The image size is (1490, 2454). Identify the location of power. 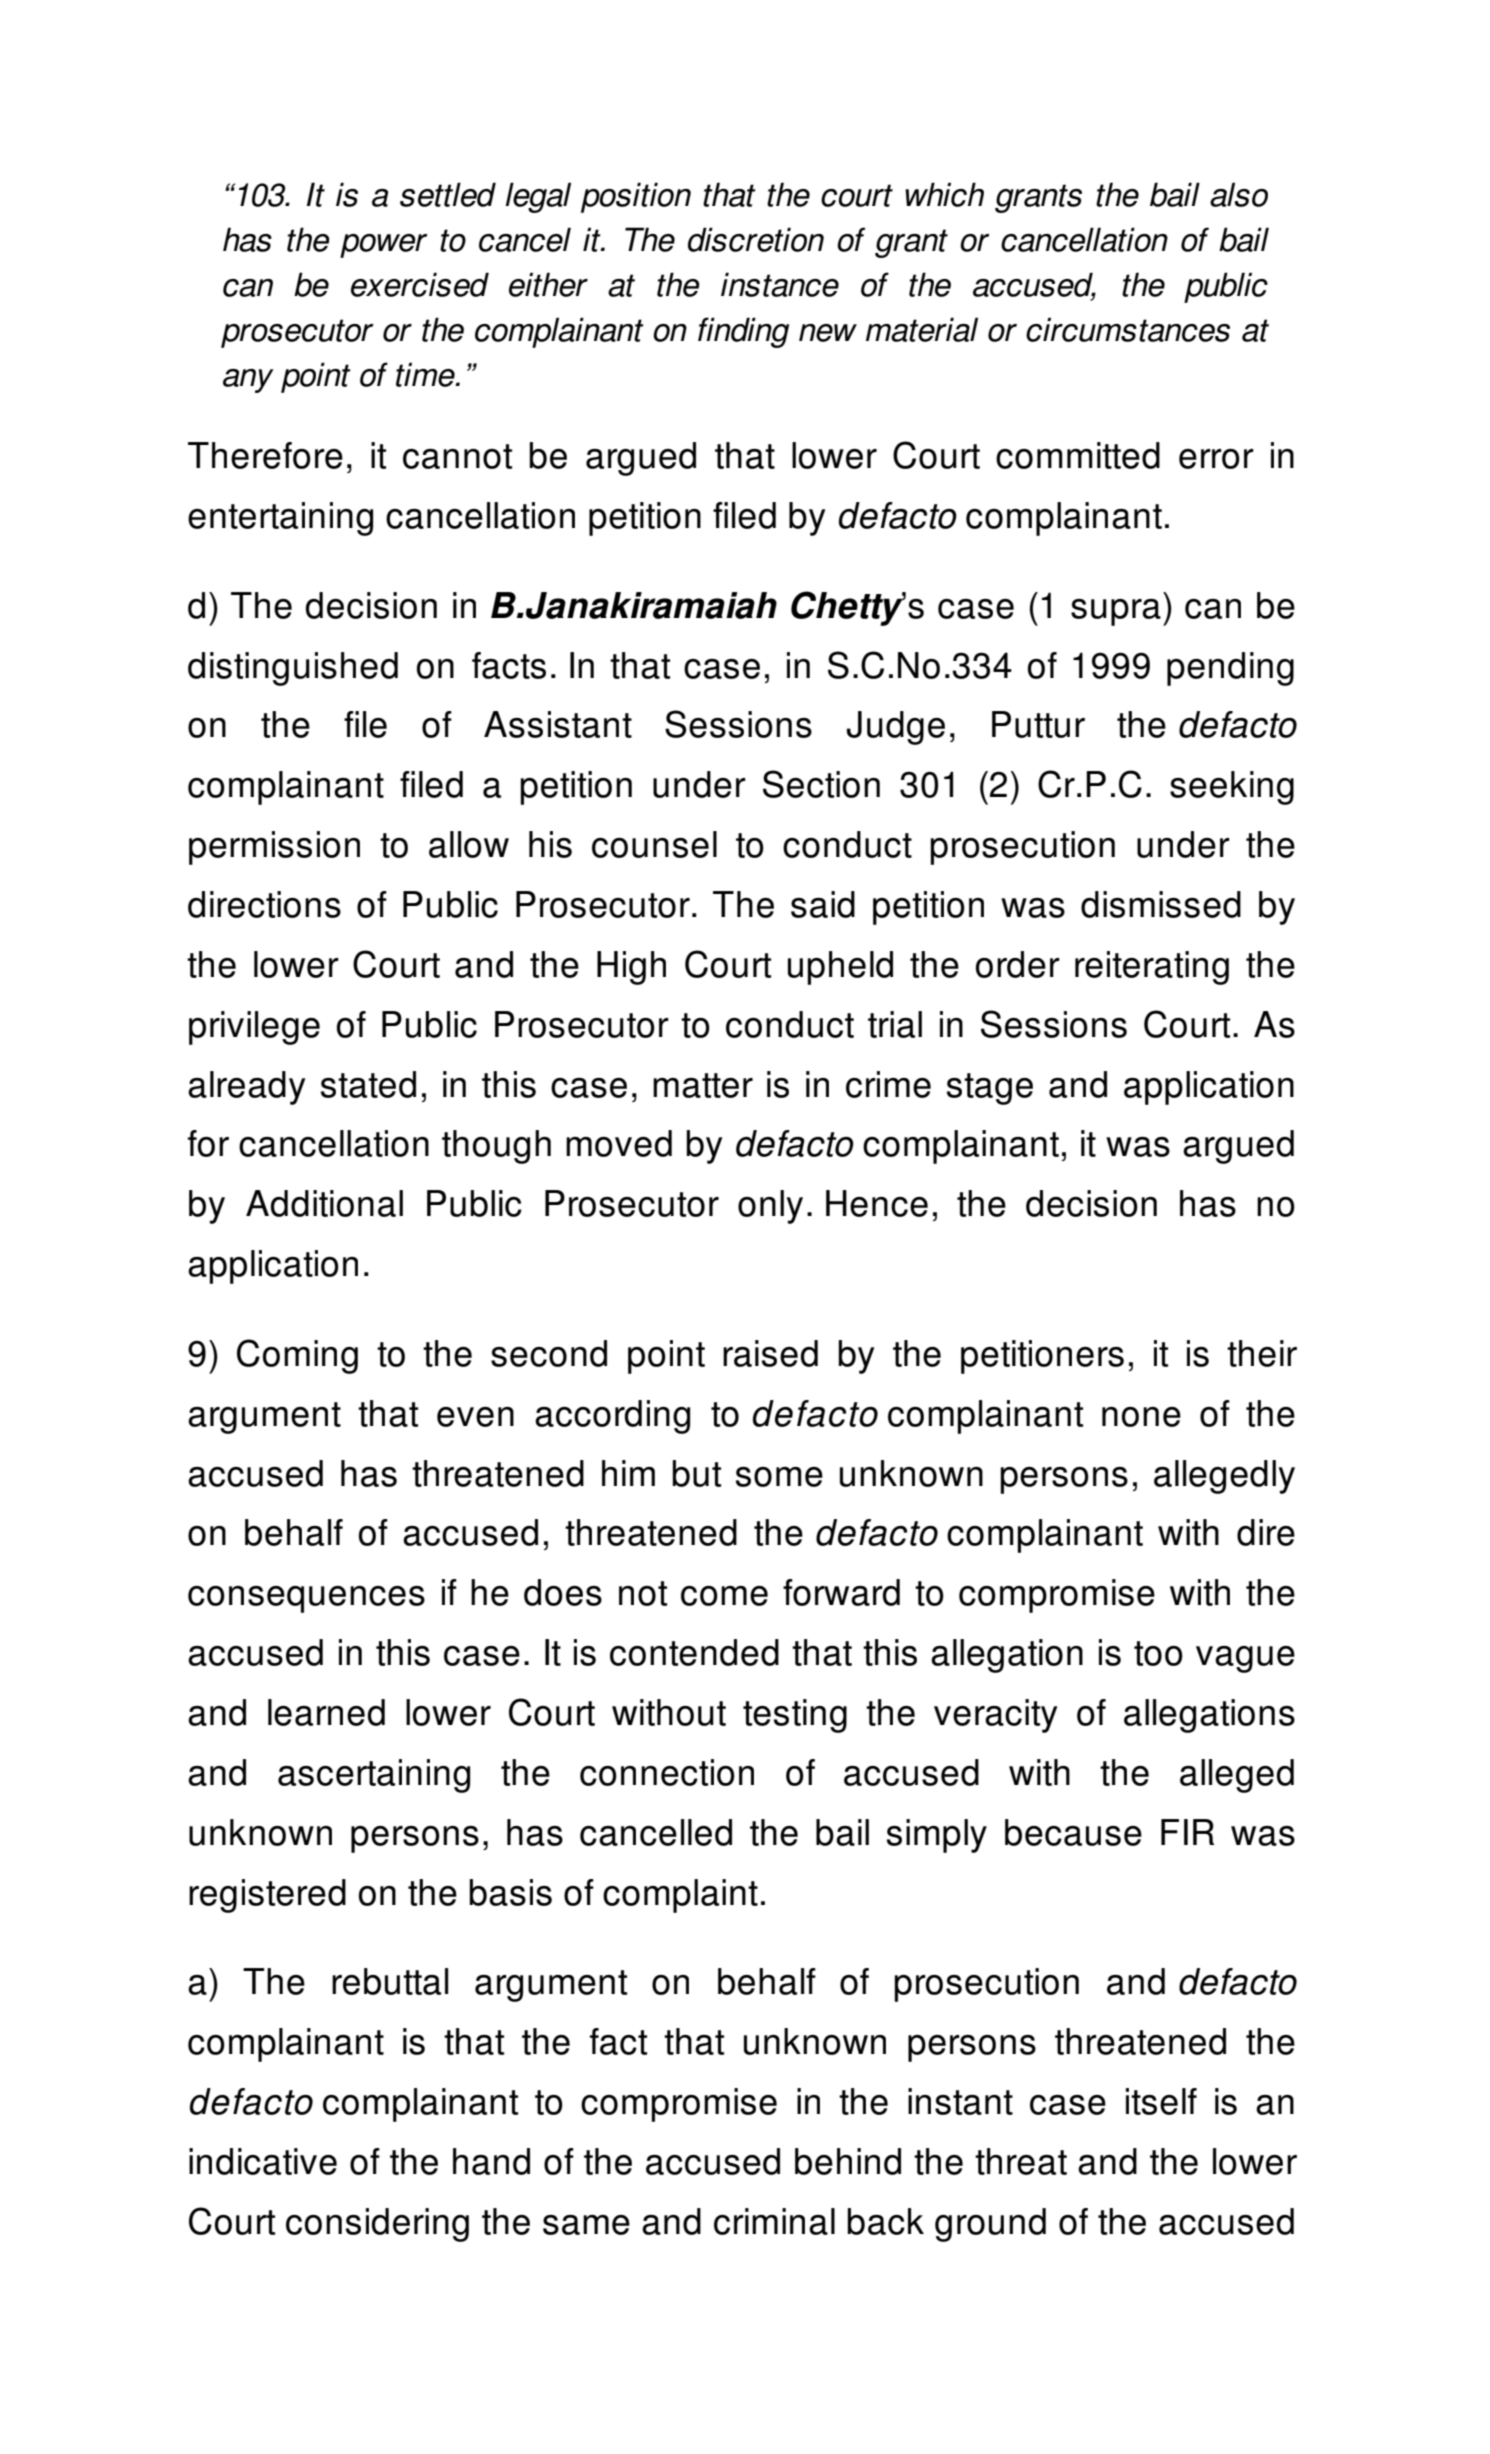
(384, 246).
